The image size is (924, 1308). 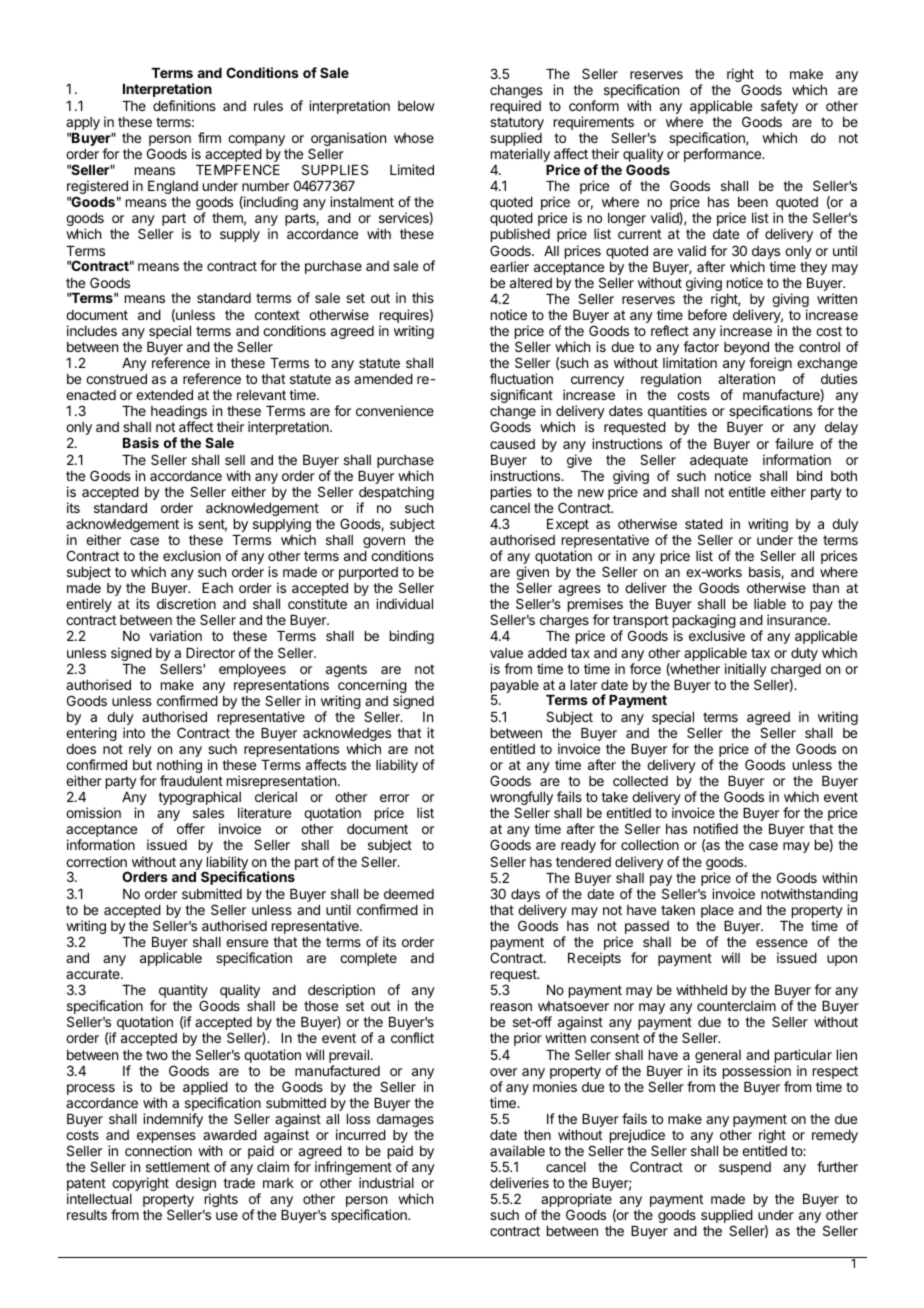 What do you see at coordinates (179, 767) in the screenshot?
I see `nothing` at bounding box center [179, 767].
